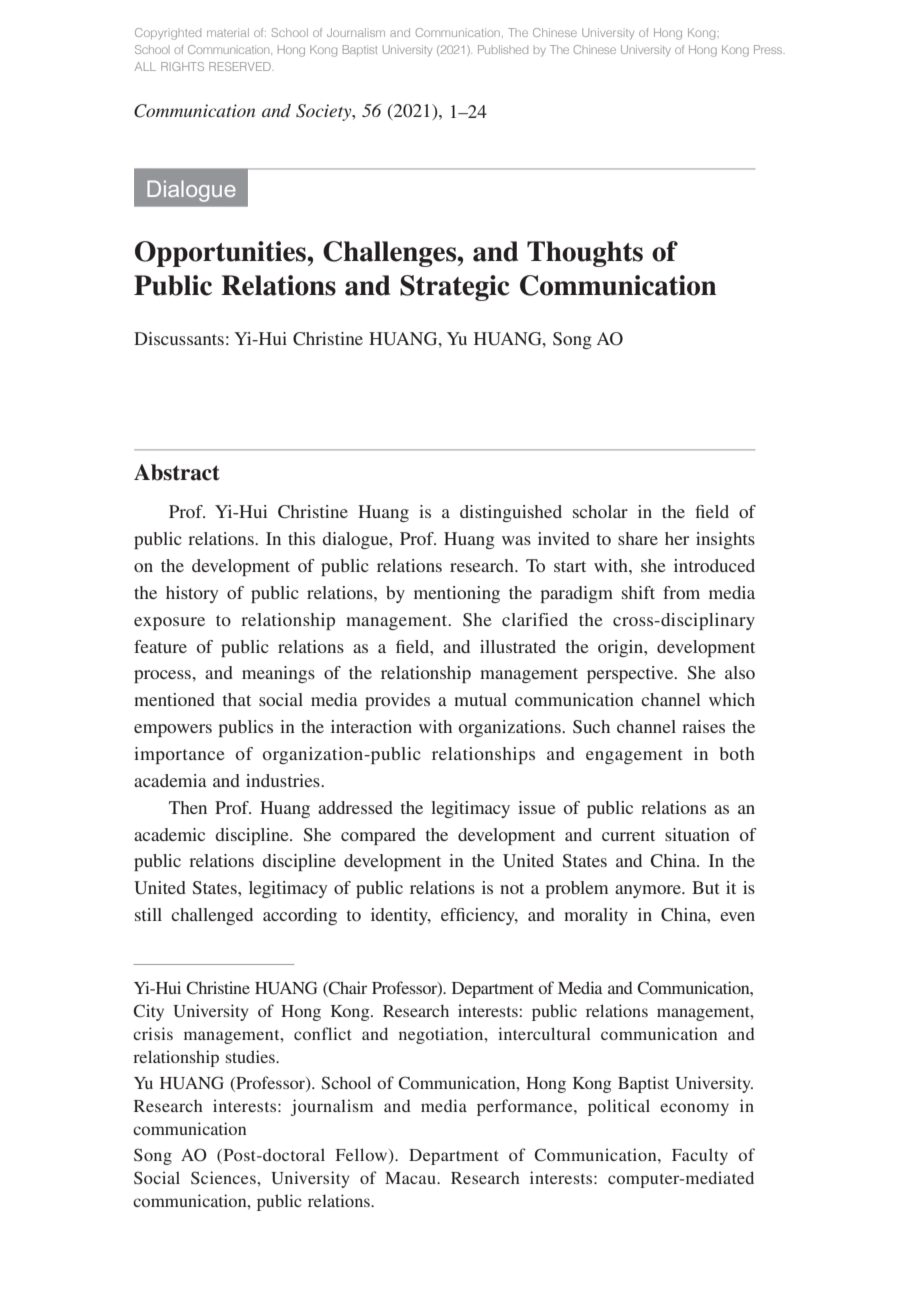  What do you see at coordinates (705, 887) in the screenshot?
I see `But` at bounding box center [705, 887].
